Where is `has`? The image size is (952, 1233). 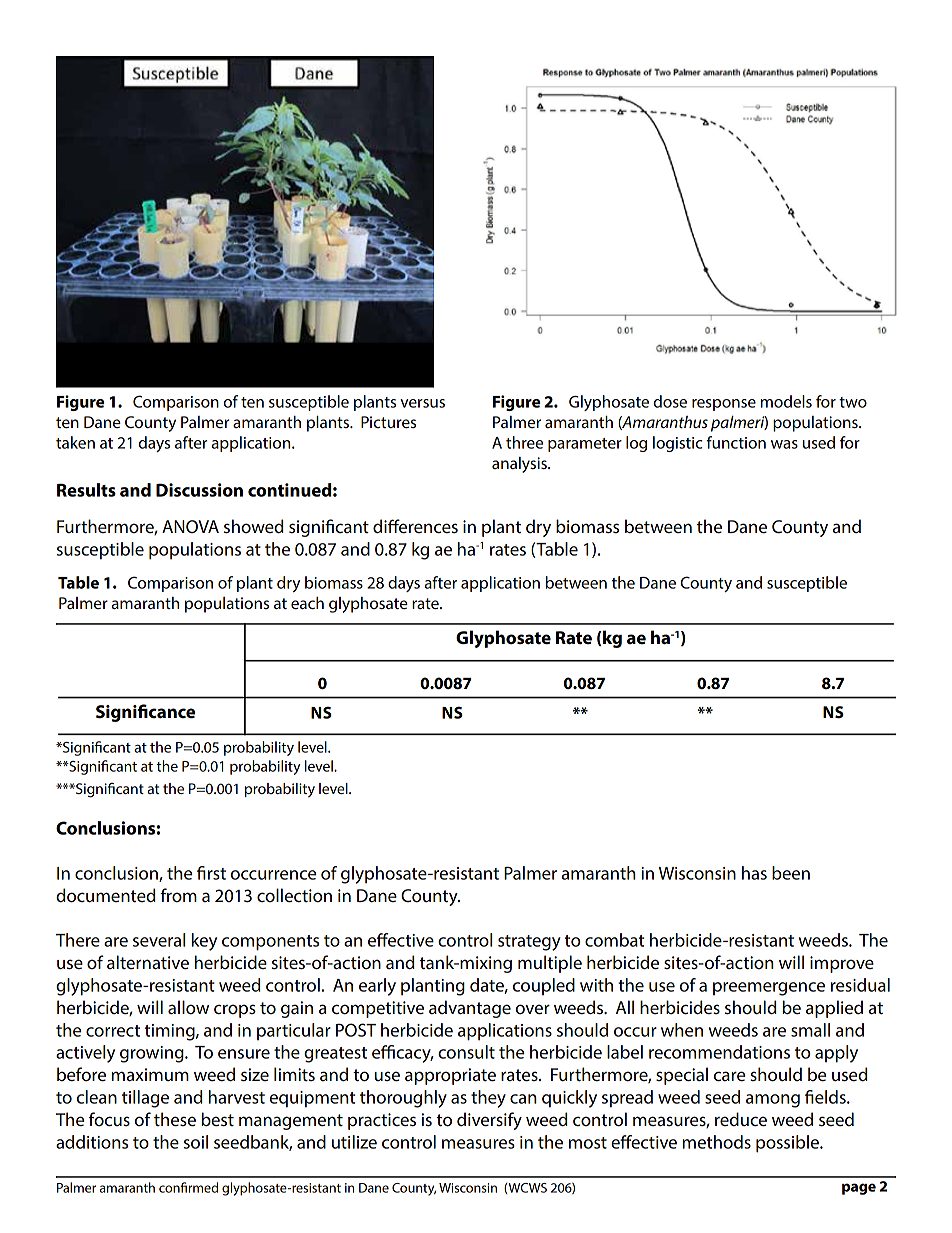 has is located at coordinates (754, 873).
